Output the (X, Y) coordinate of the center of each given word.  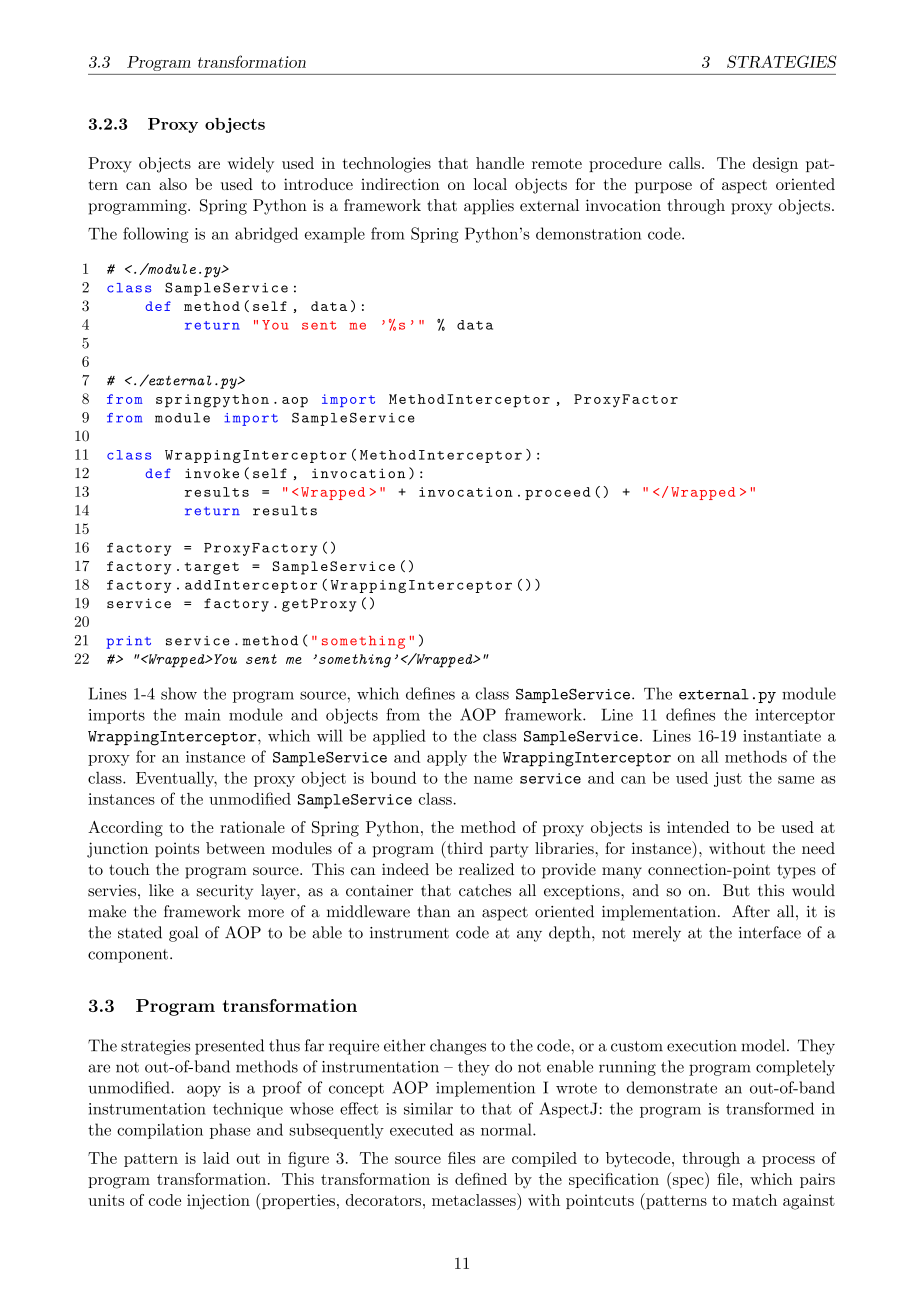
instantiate (782, 736)
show (179, 693)
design (775, 165)
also (173, 184)
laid (216, 1158)
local (490, 184)
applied (399, 737)
